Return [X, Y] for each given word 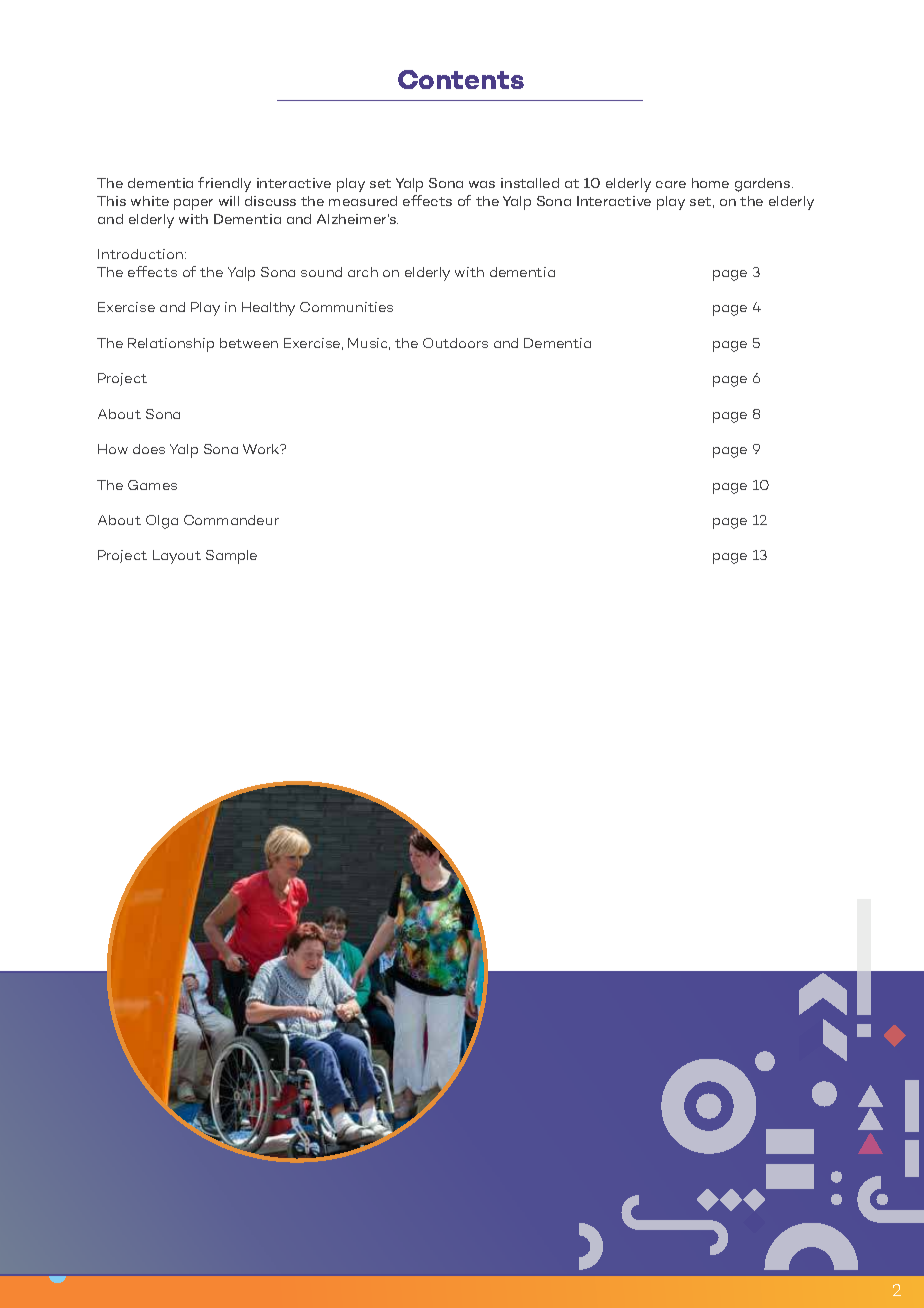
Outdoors [455, 343]
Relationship [171, 345]
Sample [231, 557]
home [710, 183]
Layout [177, 557]
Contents [461, 79]
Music [369, 344]
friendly [224, 184]
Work [262, 449]
